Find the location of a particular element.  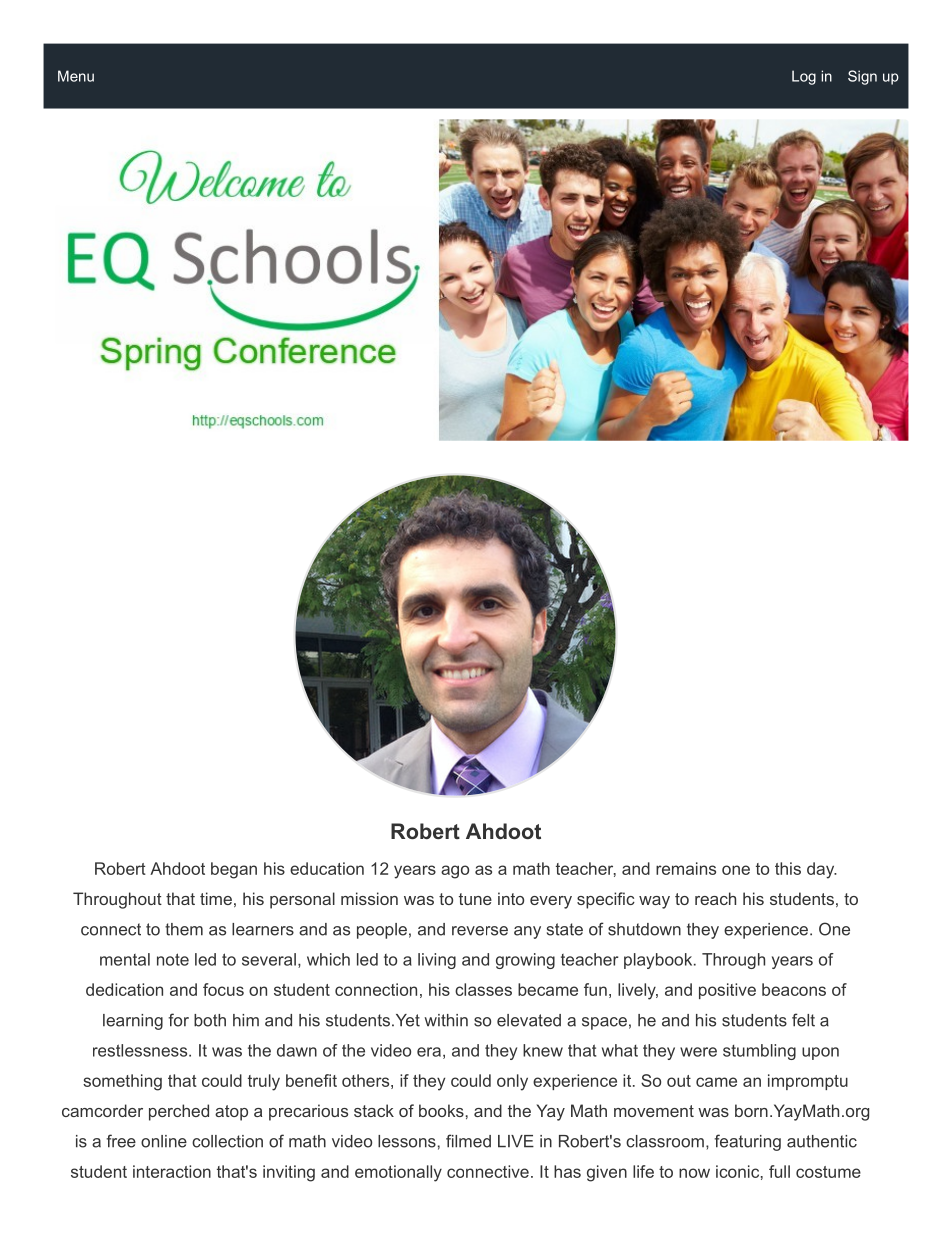

featuring is located at coordinates (747, 1142).
